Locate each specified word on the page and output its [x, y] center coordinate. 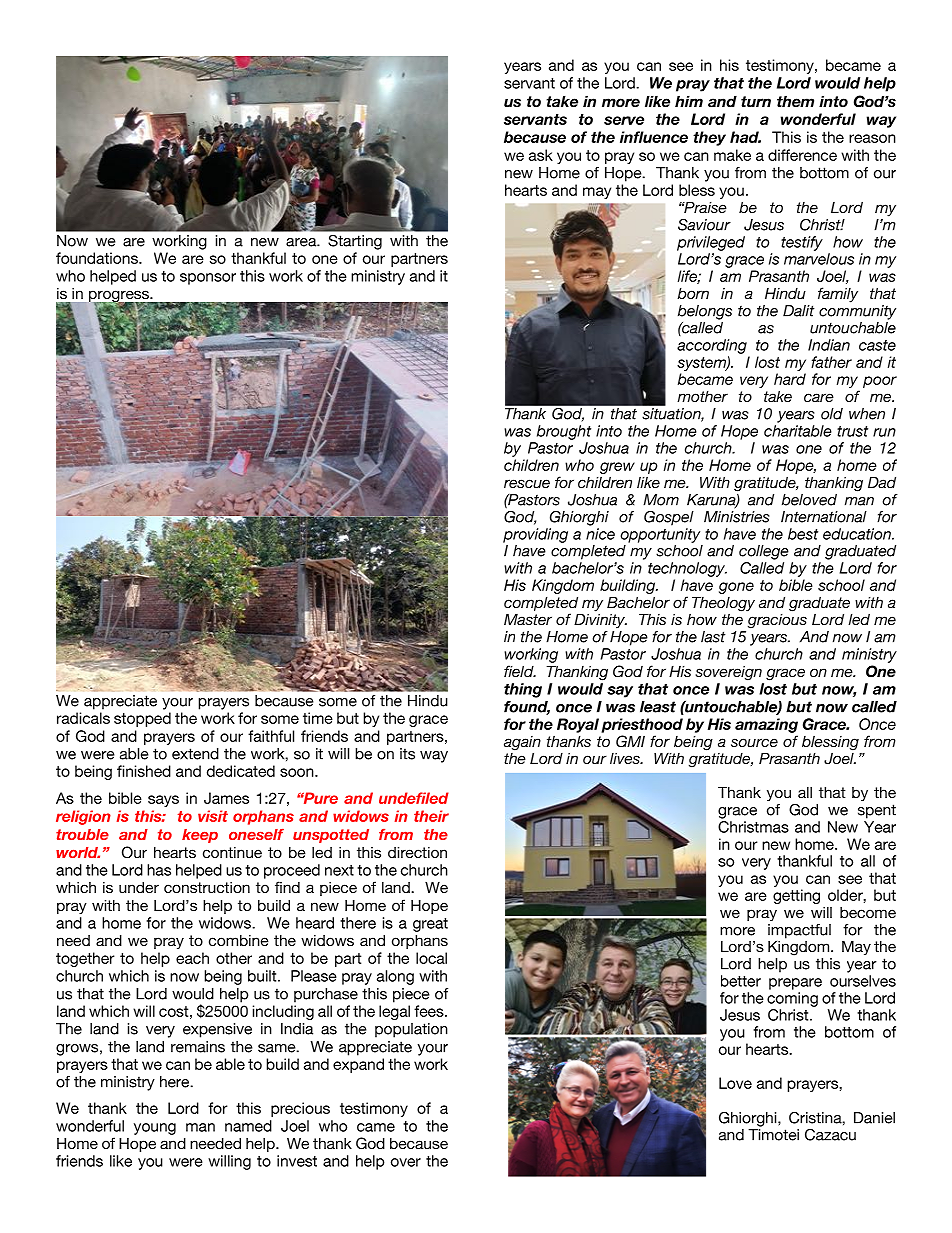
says [163, 801]
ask [541, 155]
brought [564, 432]
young [155, 1129]
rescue [527, 483]
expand [358, 1065]
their [431, 816]
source [754, 742]
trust [852, 431]
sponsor [208, 279]
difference [802, 155]
